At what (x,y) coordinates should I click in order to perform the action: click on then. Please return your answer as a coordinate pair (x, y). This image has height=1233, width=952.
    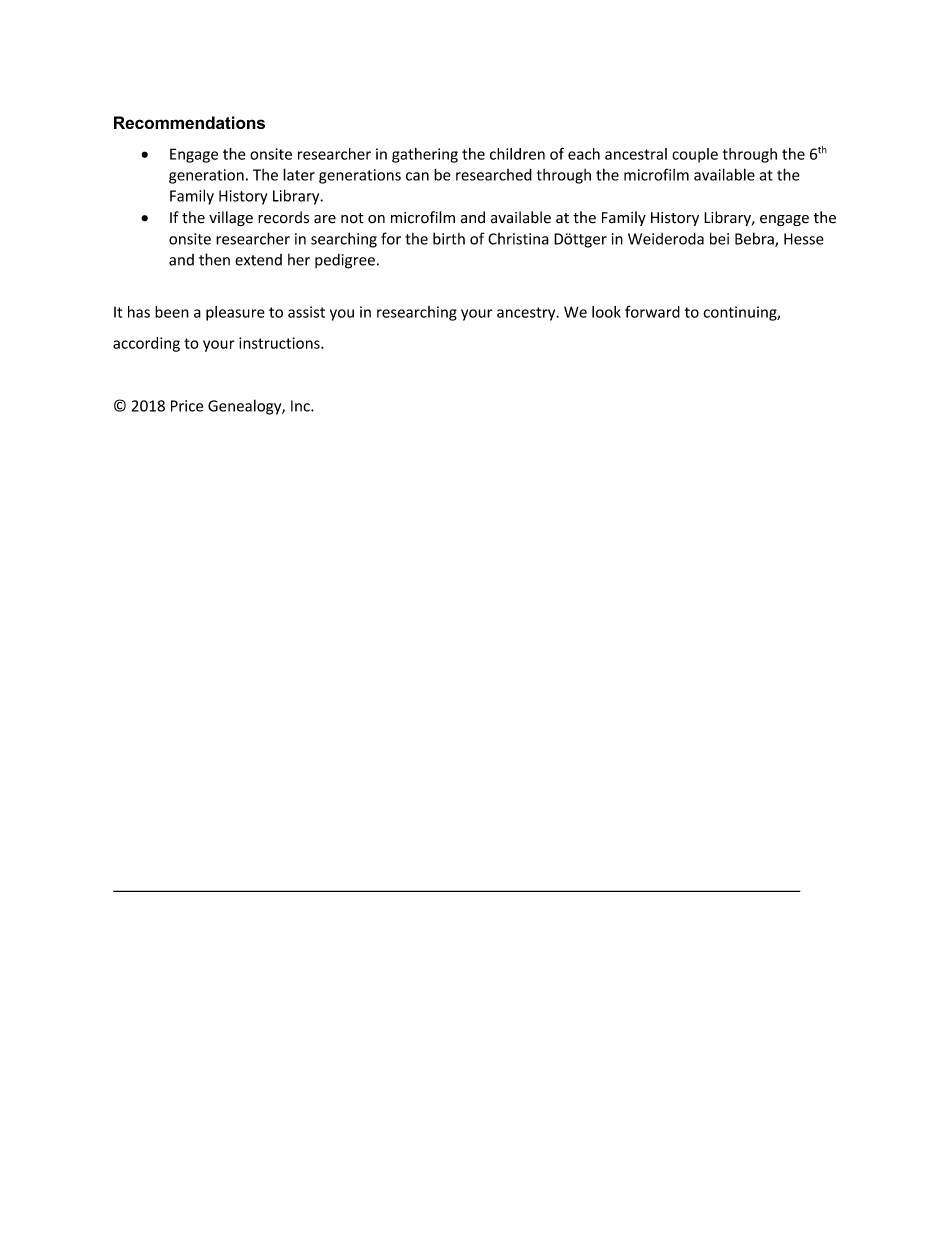
    Looking at the image, I should click on (214, 259).
